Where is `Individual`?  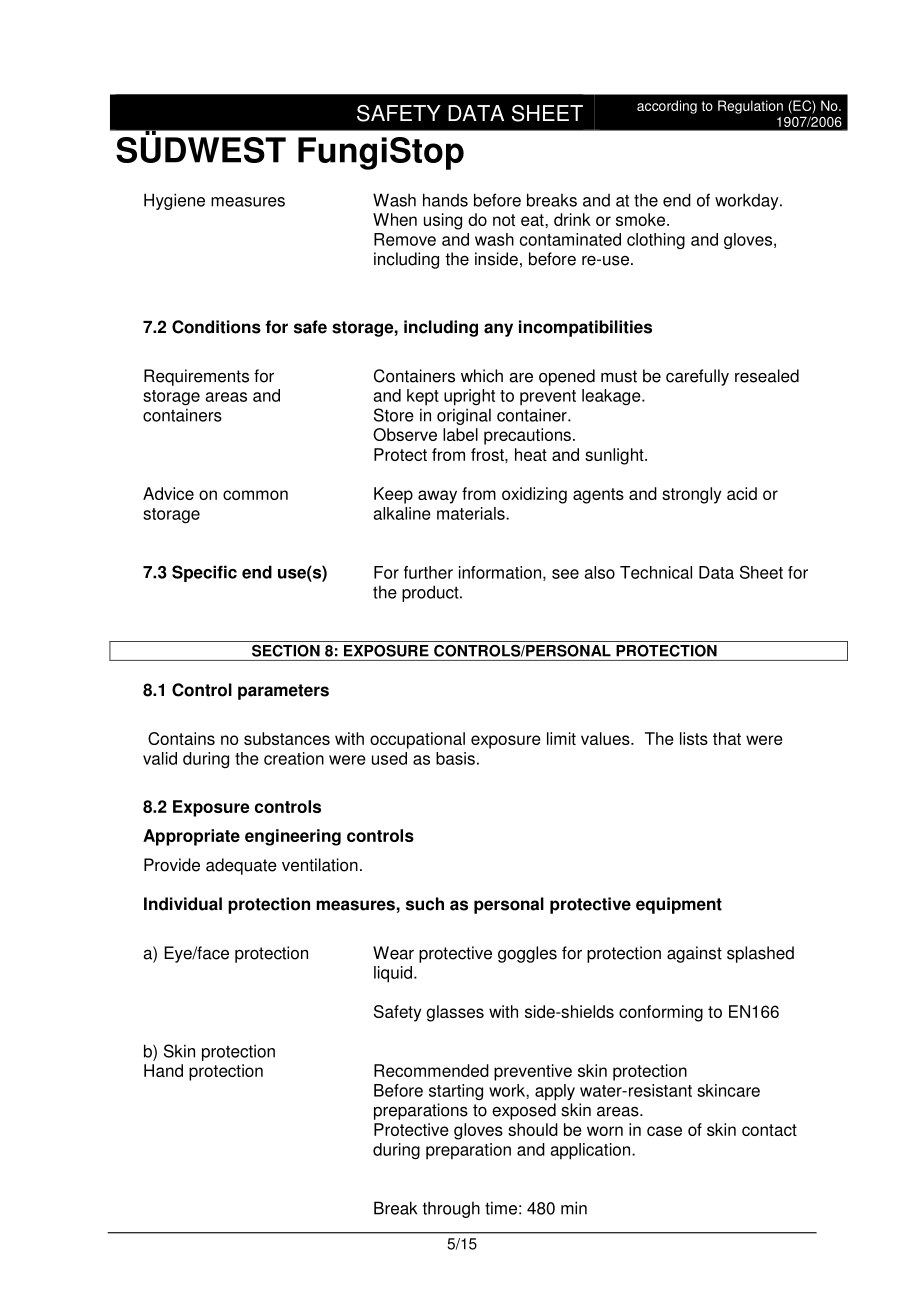
Individual is located at coordinates (183, 904).
